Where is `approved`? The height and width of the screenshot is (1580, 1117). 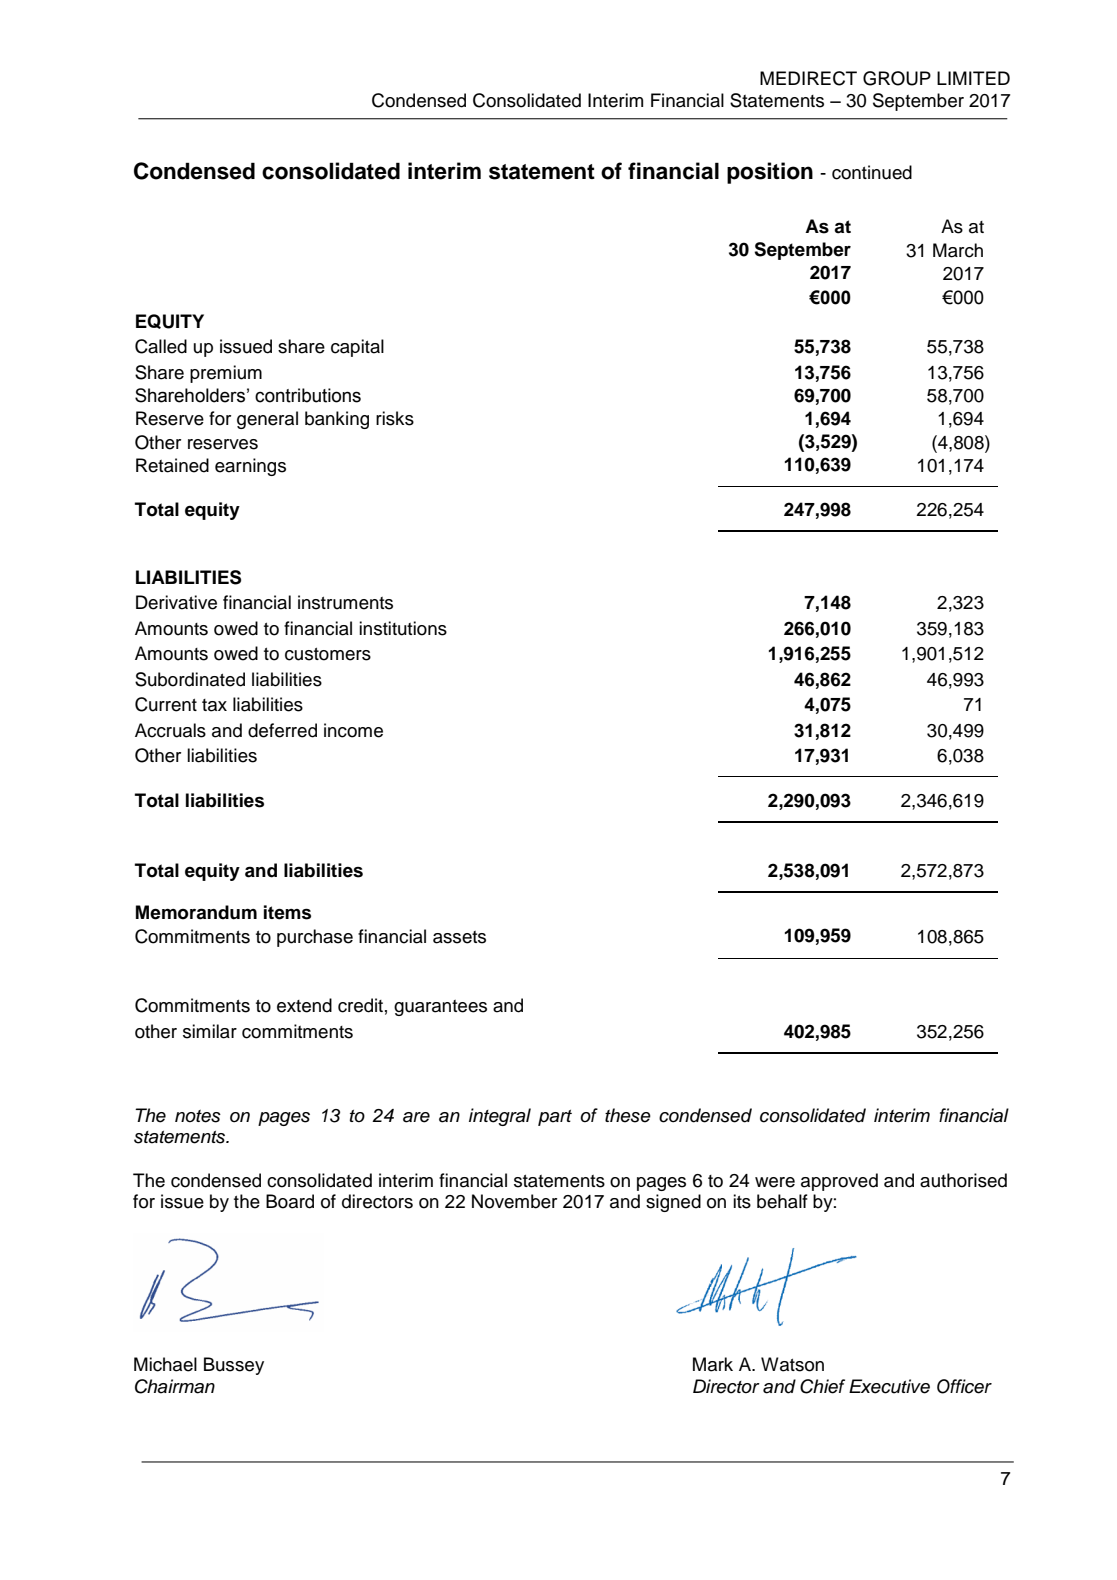
approved is located at coordinates (839, 1182).
